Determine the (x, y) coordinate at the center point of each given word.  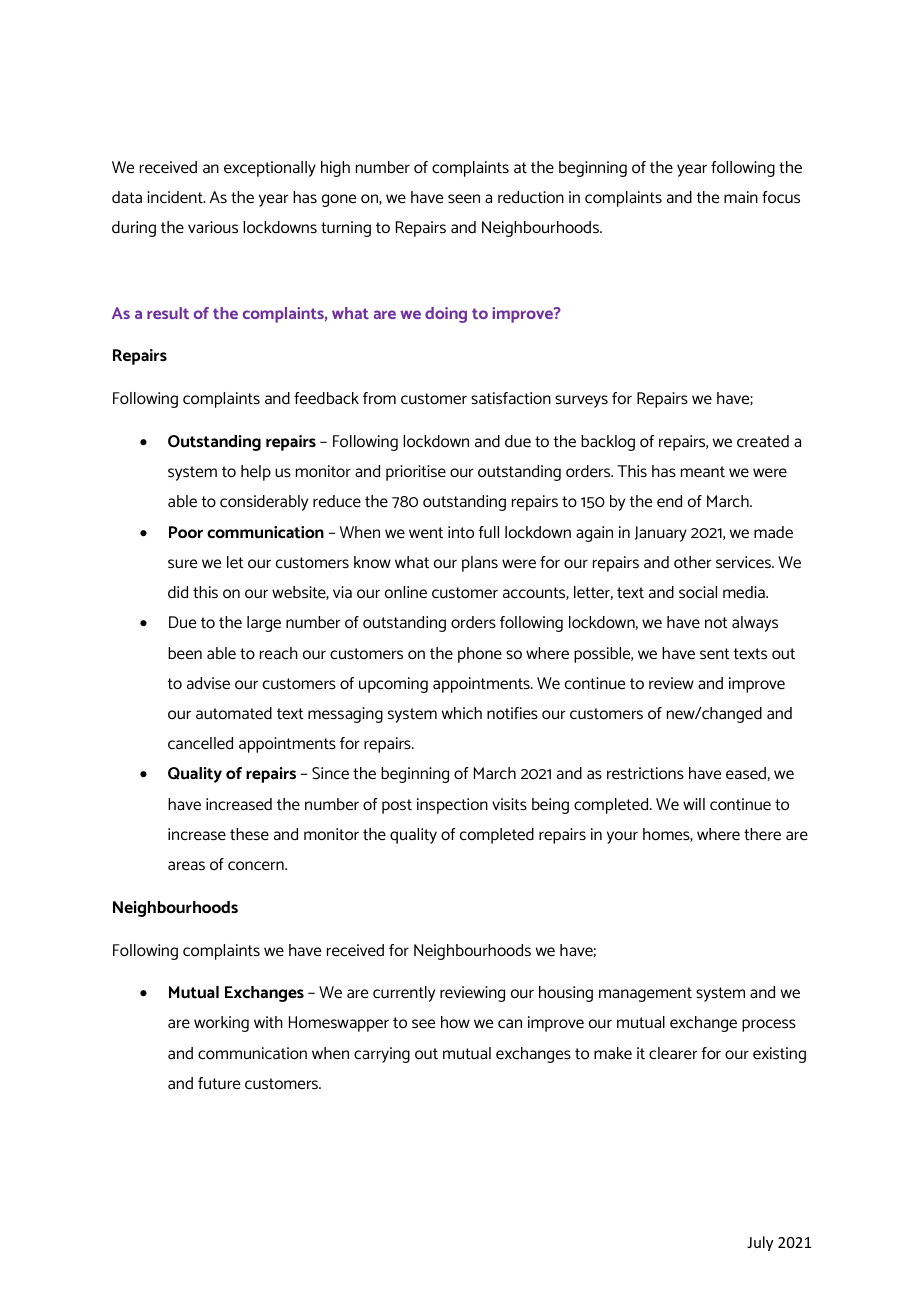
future (219, 1083)
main (741, 197)
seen (464, 198)
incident (176, 197)
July (760, 1243)
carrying (382, 1055)
